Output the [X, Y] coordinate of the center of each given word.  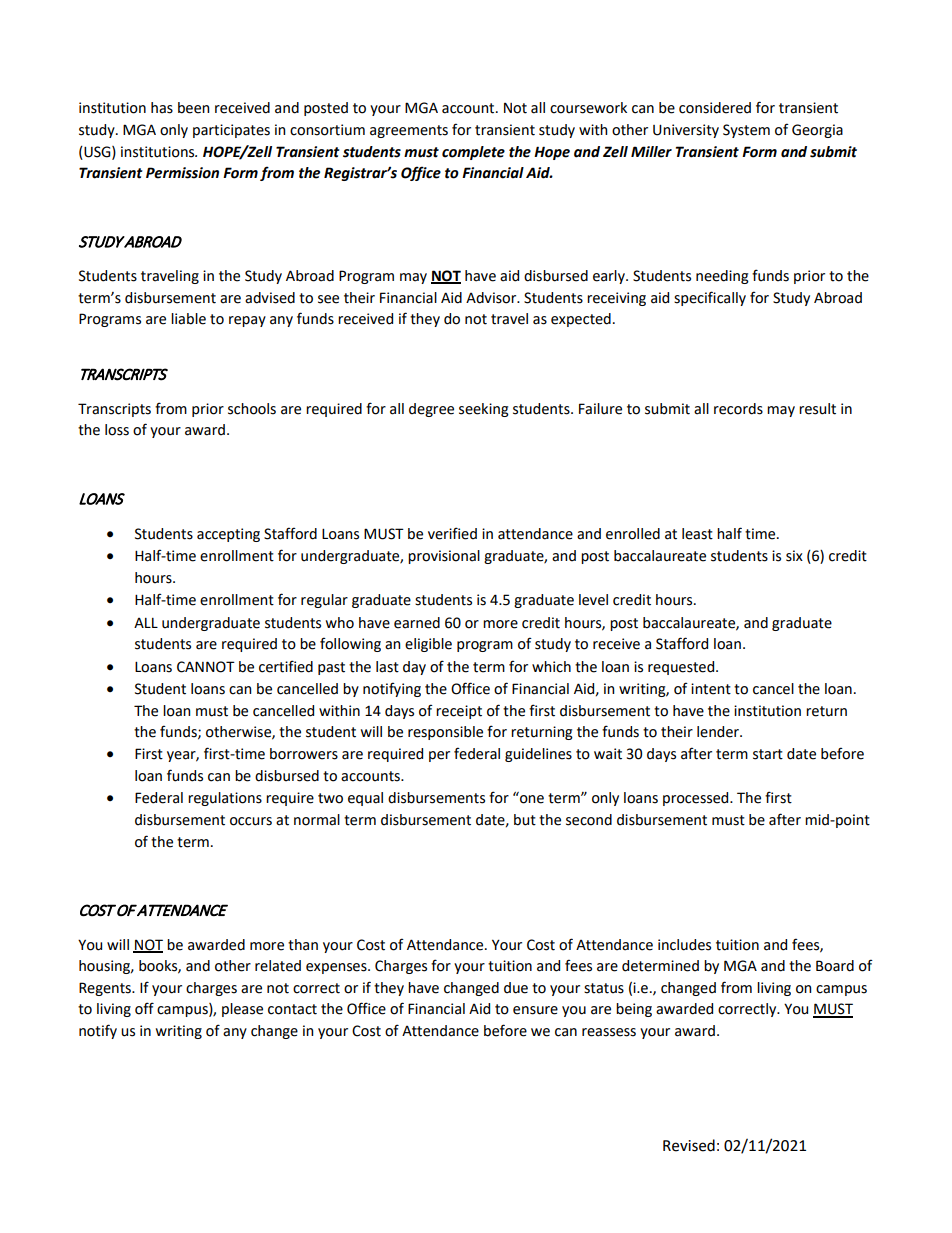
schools [252, 409]
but [525, 820]
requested [682, 668]
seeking [484, 410]
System [746, 131]
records [738, 409]
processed [697, 799]
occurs [251, 821]
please [242, 1010]
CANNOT [206, 667]
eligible [428, 645]
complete [473, 153]
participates [231, 131]
